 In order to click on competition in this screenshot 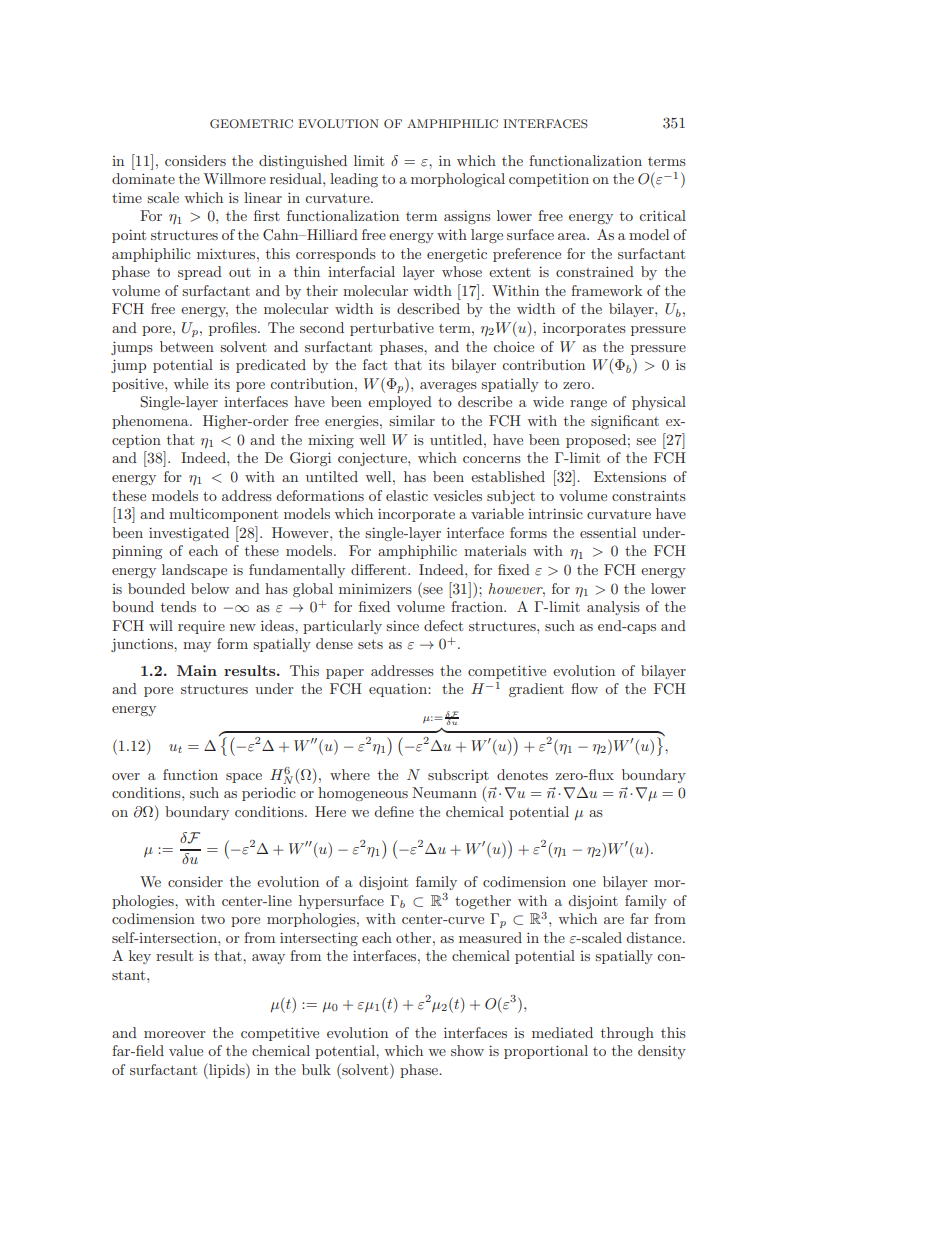, I will do `click(549, 180)`.
